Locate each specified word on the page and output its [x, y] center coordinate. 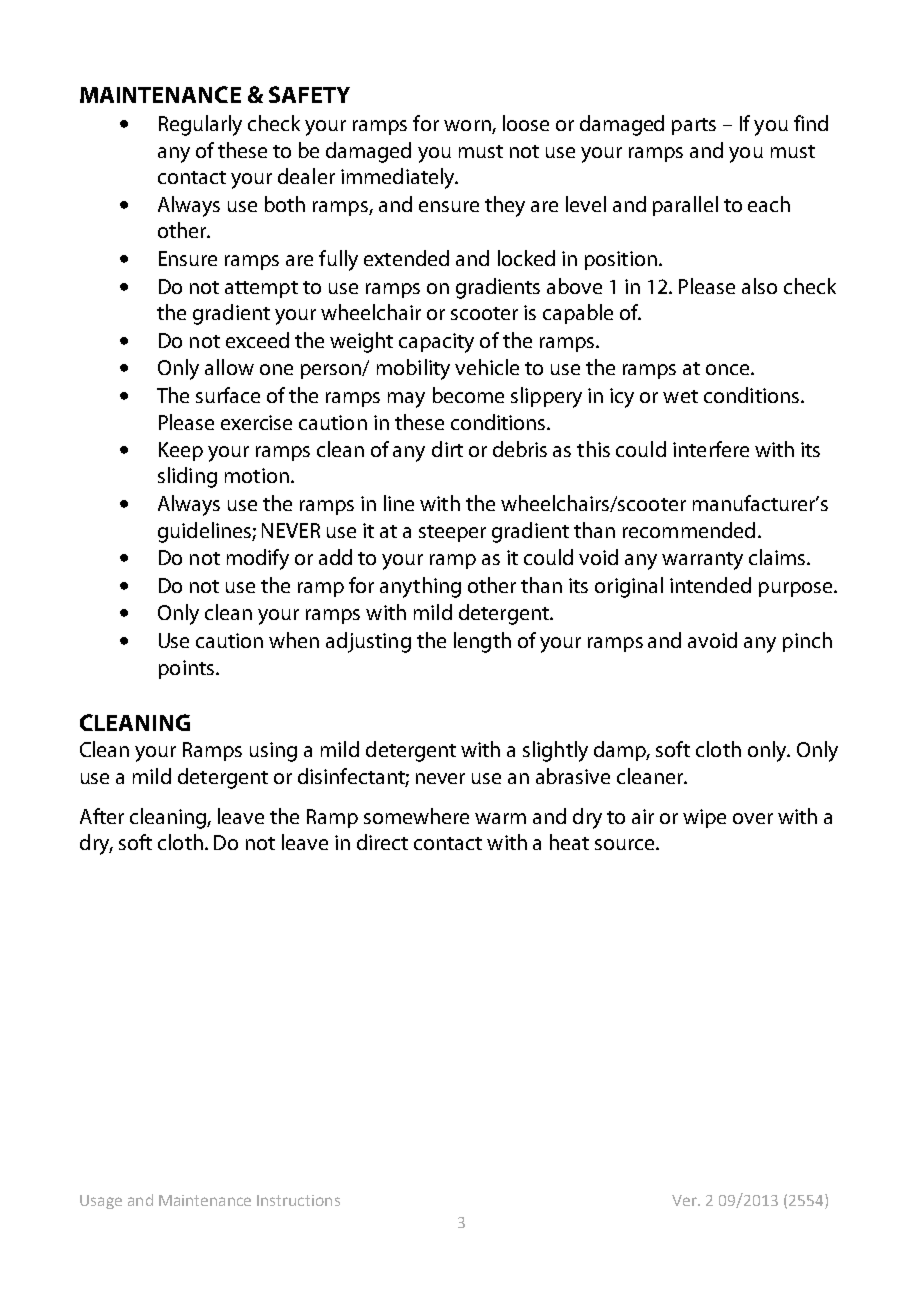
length [482, 642]
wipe [704, 818]
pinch [807, 642]
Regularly [200, 125]
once [729, 369]
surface [228, 395]
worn [468, 127]
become [468, 395]
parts [694, 126]
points [186, 669]
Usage [101, 1202]
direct [382, 842]
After [102, 816]
